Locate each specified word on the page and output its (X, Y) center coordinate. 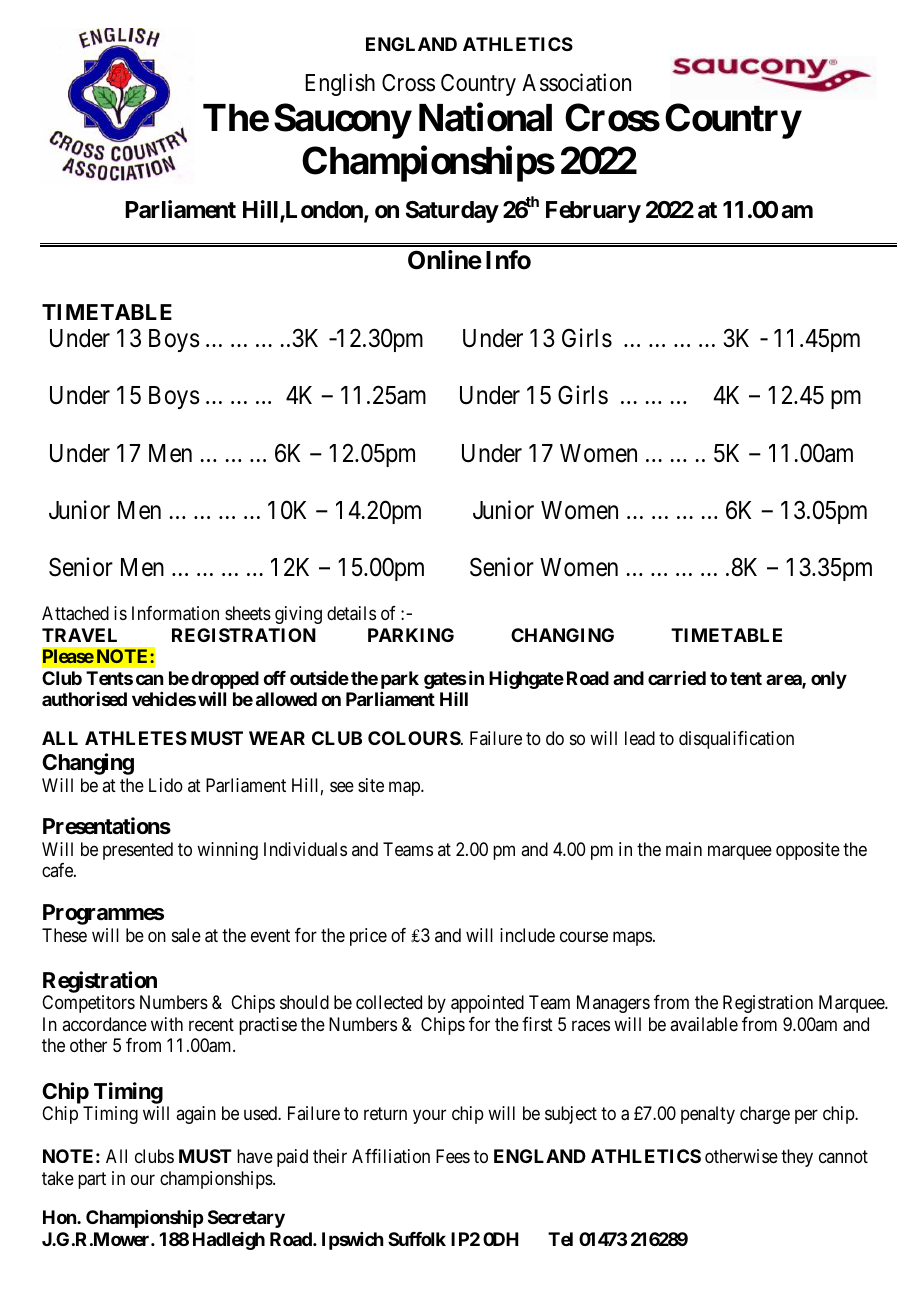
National (485, 117)
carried (677, 678)
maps (632, 938)
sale (186, 935)
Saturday (452, 212)
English (340, 84)
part (92, 1180)
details (351, 613)
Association (576, 82)
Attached (75, 613)
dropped (225, 680)
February (593, 212)
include (527, 935)
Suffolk (417, 1239)
